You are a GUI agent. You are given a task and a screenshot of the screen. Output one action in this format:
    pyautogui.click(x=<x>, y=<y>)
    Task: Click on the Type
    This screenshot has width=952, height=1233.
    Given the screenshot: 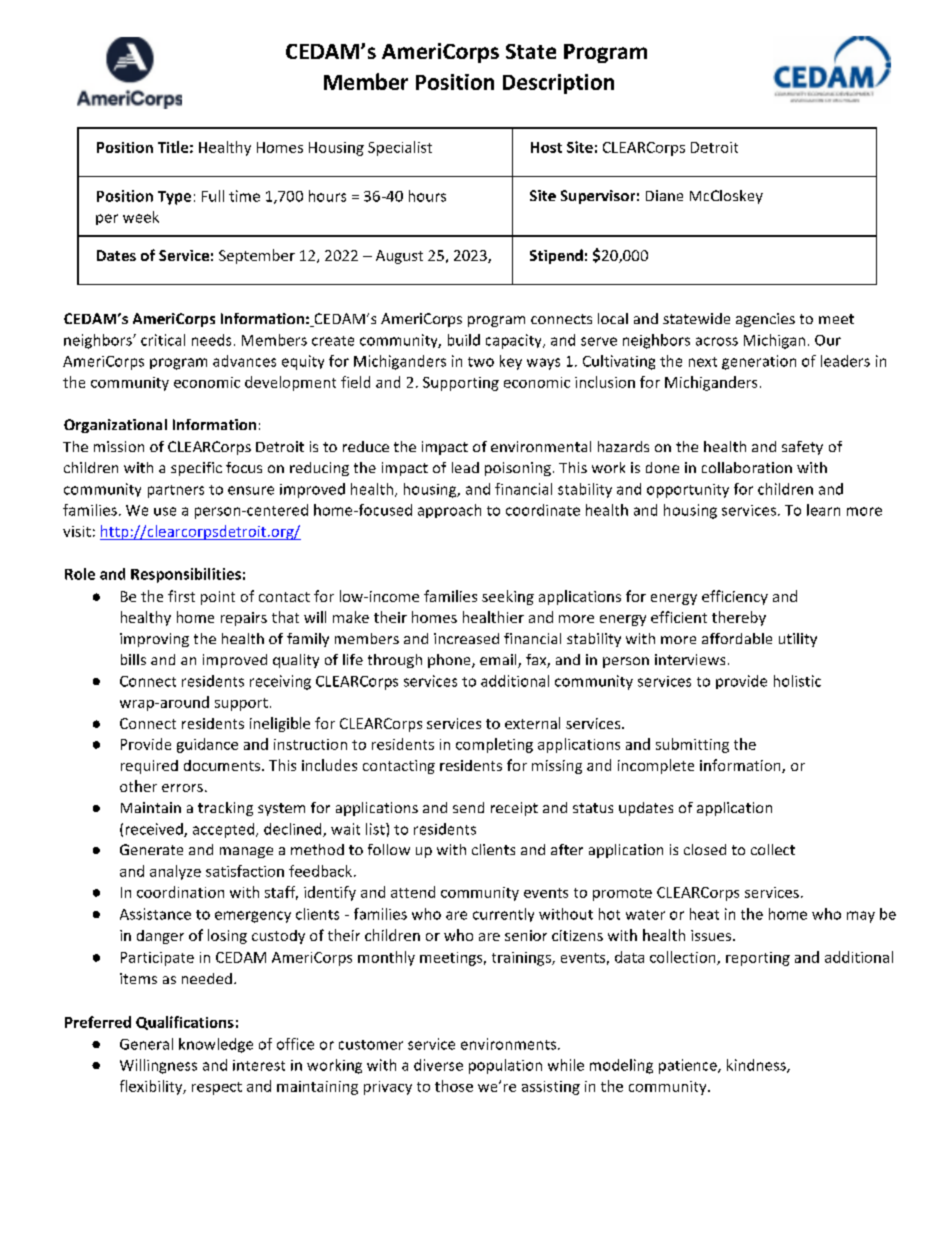 What is the action you would take?
    pyautogui.click(x=174, y=198)
